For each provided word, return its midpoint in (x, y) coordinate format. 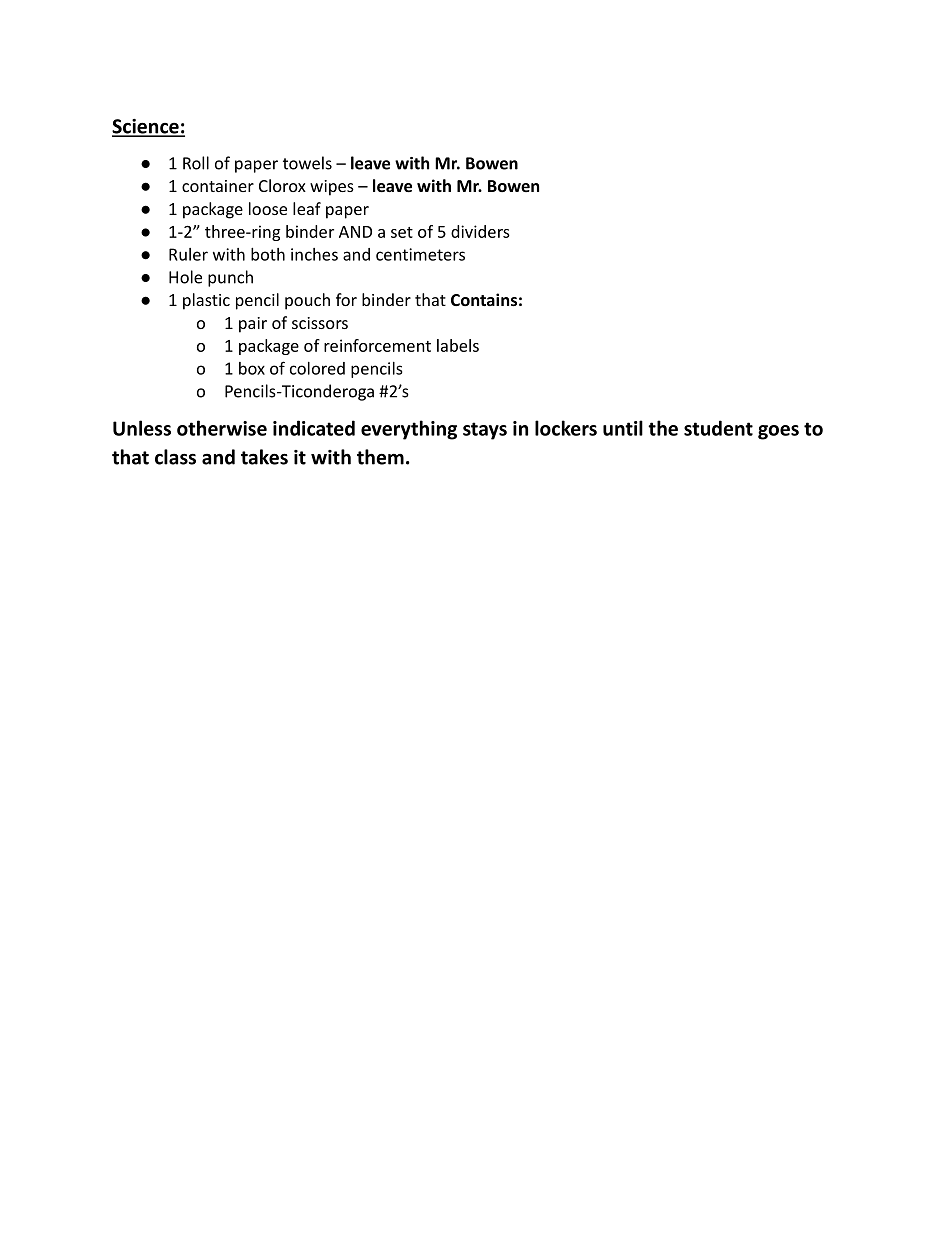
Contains (484, 299)
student (718, 428)
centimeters (420, 254)
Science (146, 127)
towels (307, 163)
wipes (332, 188)
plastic (206, 301)
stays (485, 431)
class (175, 457)
